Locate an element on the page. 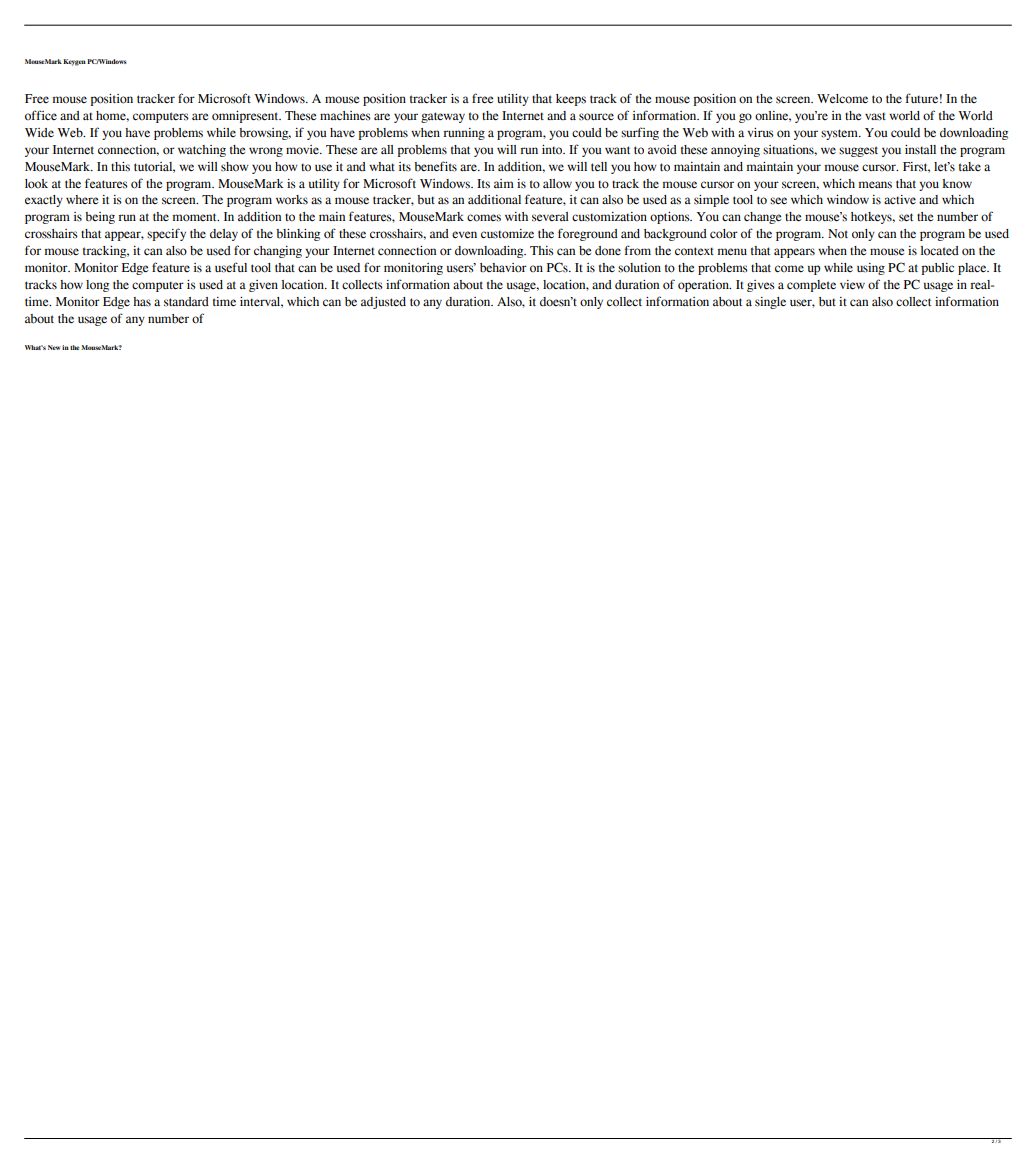 The width and height of the image is (1036, 1155). Not is located at coordinates (838, 233).
